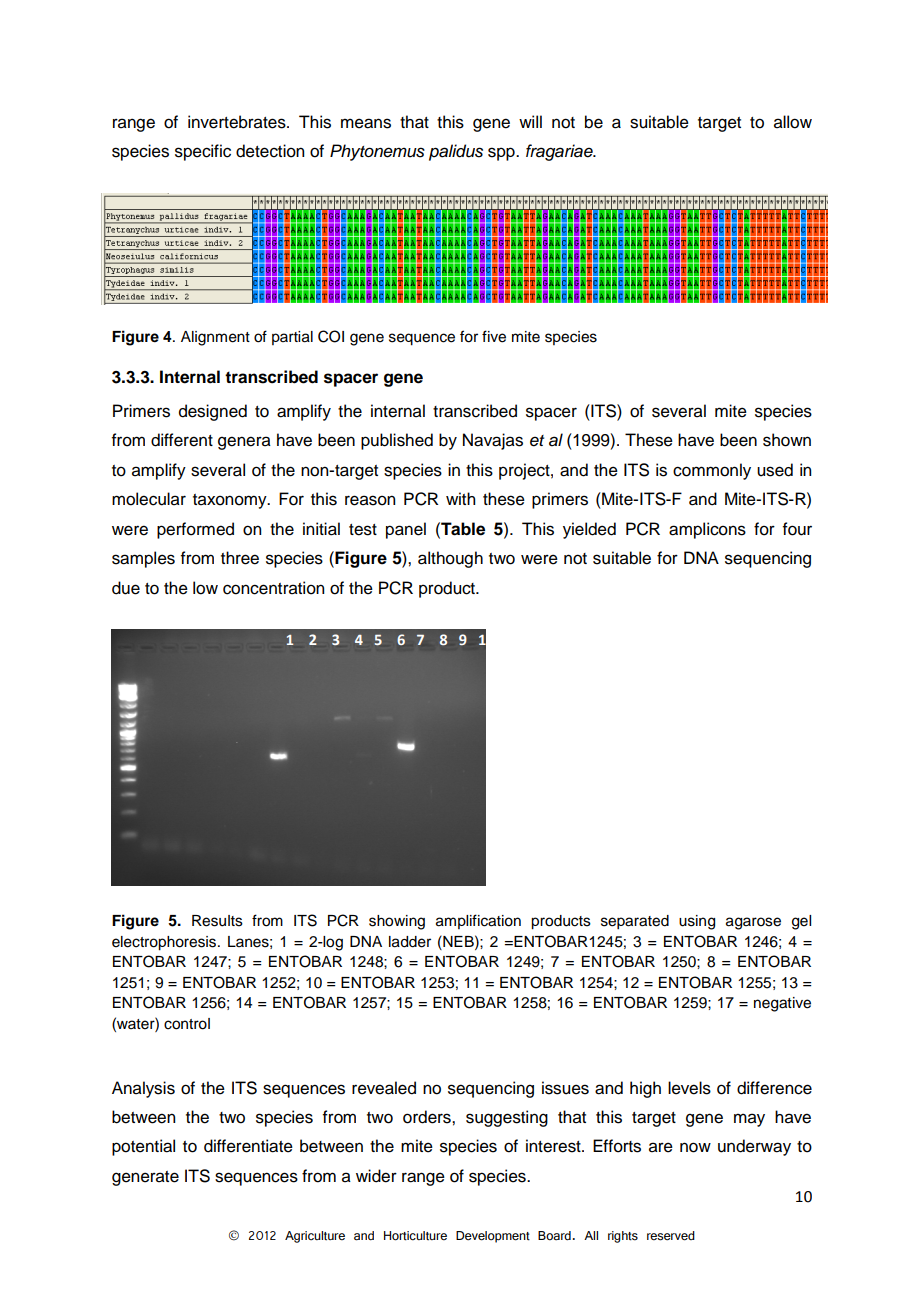 This screenshot has height=1308, width=924. I want to click on allow, so click(793, 122).
